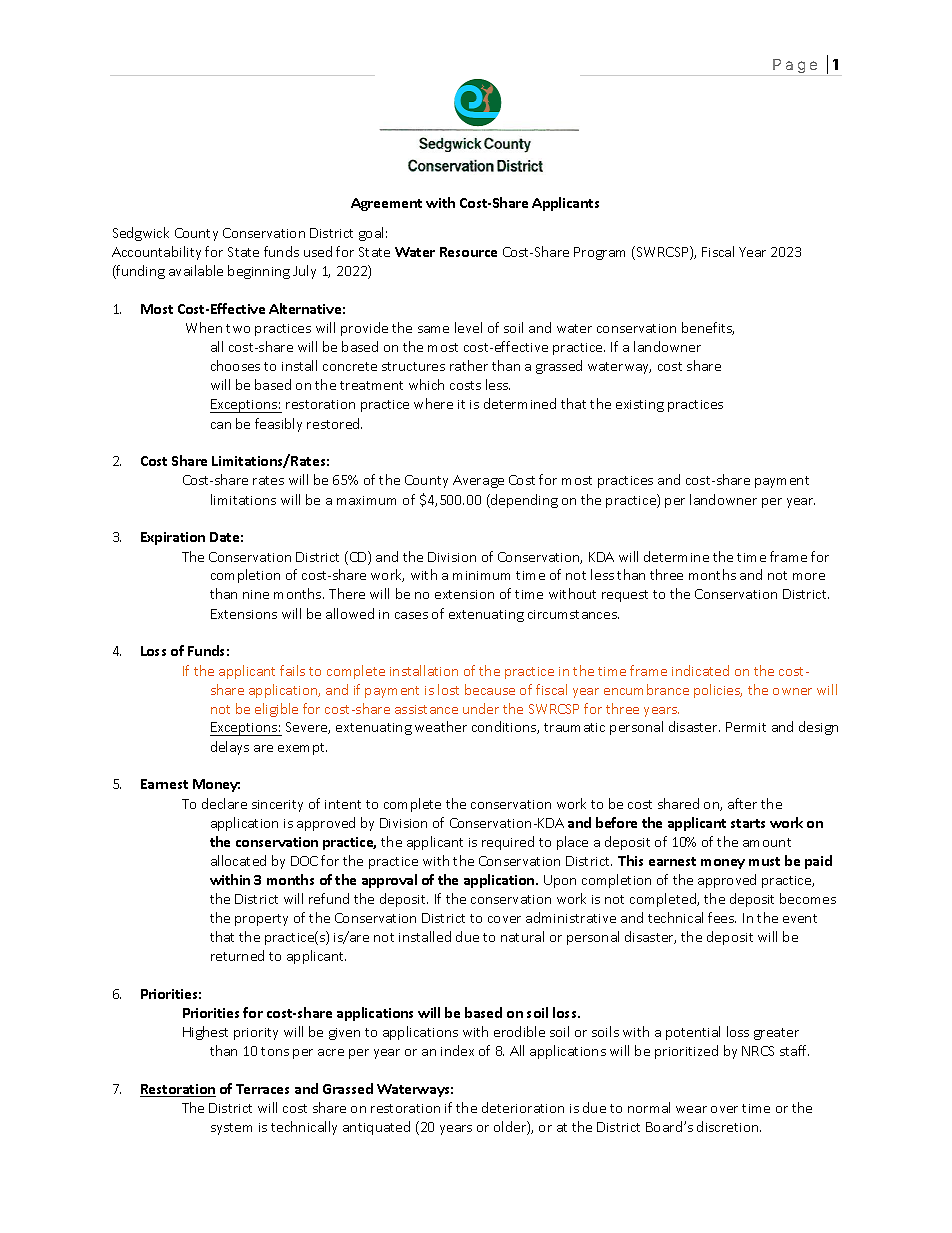 This screenshot has width=952, height=1233. Describe the element at coordinates (764, 861) in the screenshot. I see `must` at that location.
